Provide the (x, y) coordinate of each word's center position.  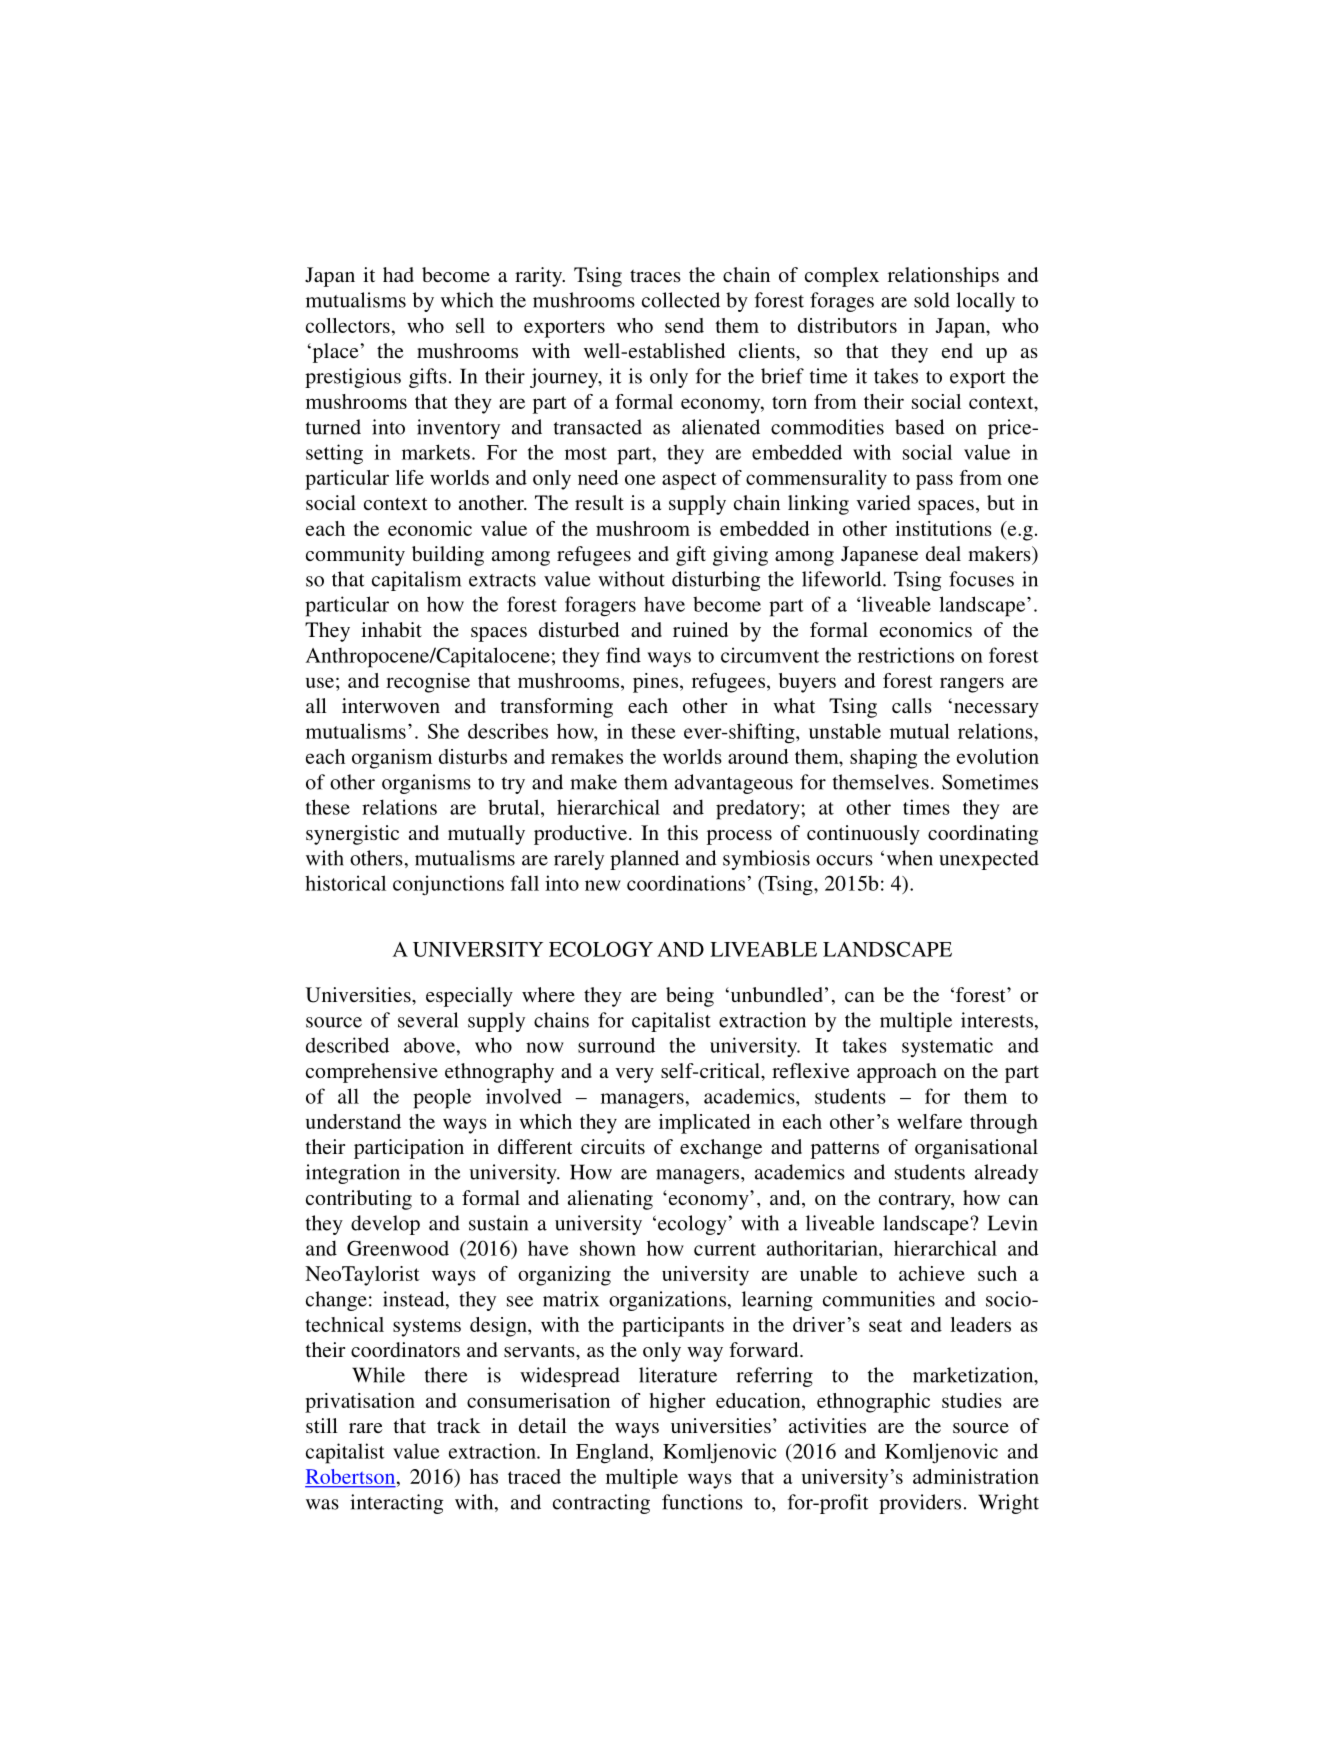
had (398, 274)
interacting (397, 1504)
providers (920, 1504)
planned (644, 860)
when (910, 858)
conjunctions (448, 885)
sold (932, 300)
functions (702, 1502)
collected (681, 300)
